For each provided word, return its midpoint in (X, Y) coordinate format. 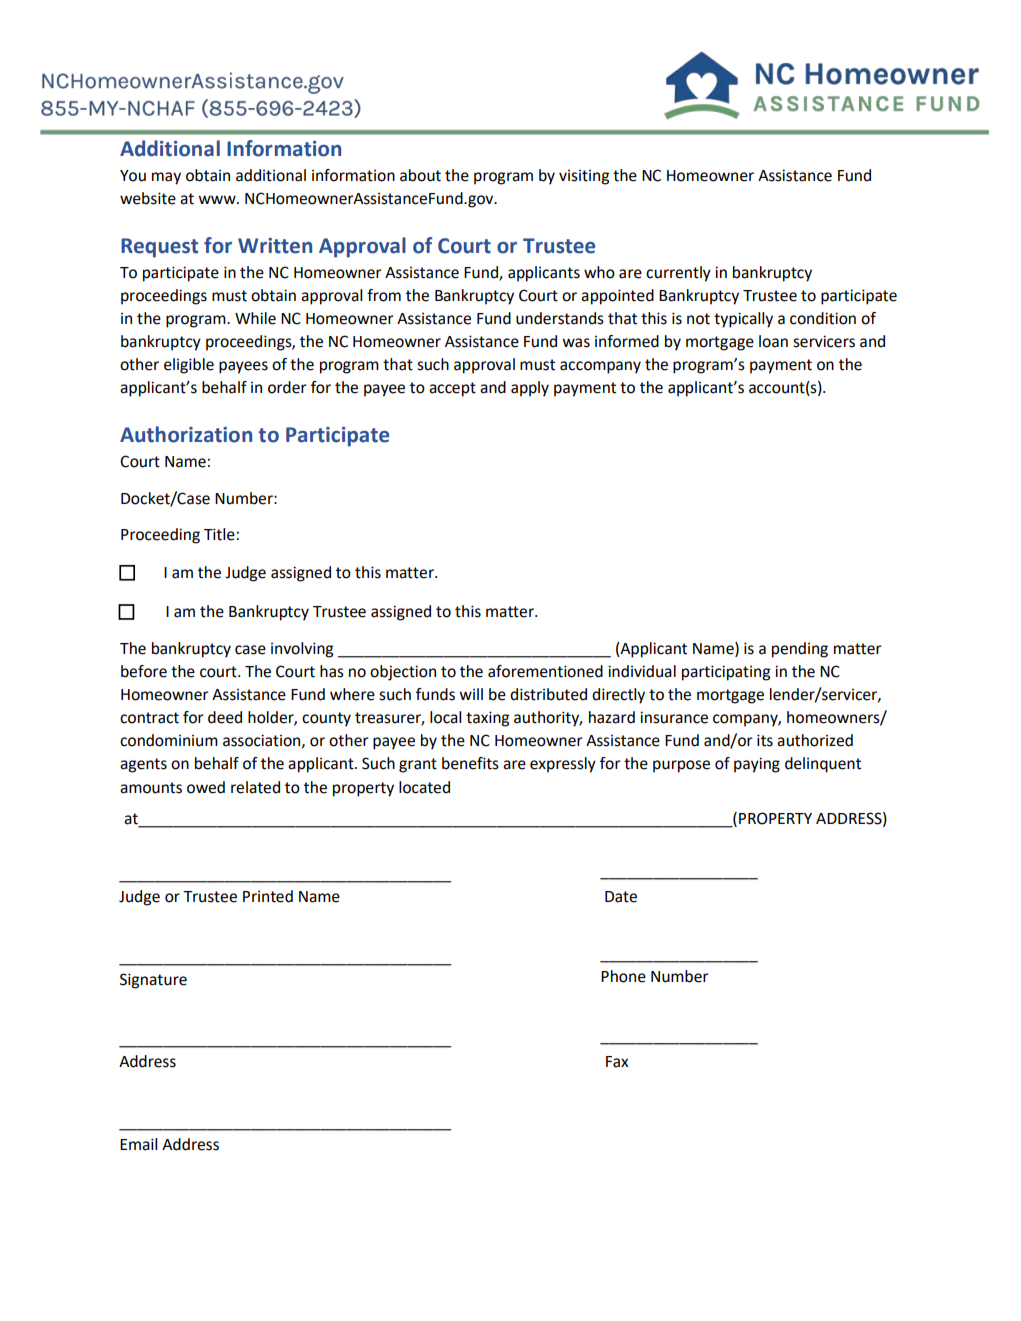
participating (726, 673)
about (420, 175)
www (218, 199)
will (471, 694)
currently (678, 274)
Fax (617, 1062)
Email (138, 1144)
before (144, 671)
